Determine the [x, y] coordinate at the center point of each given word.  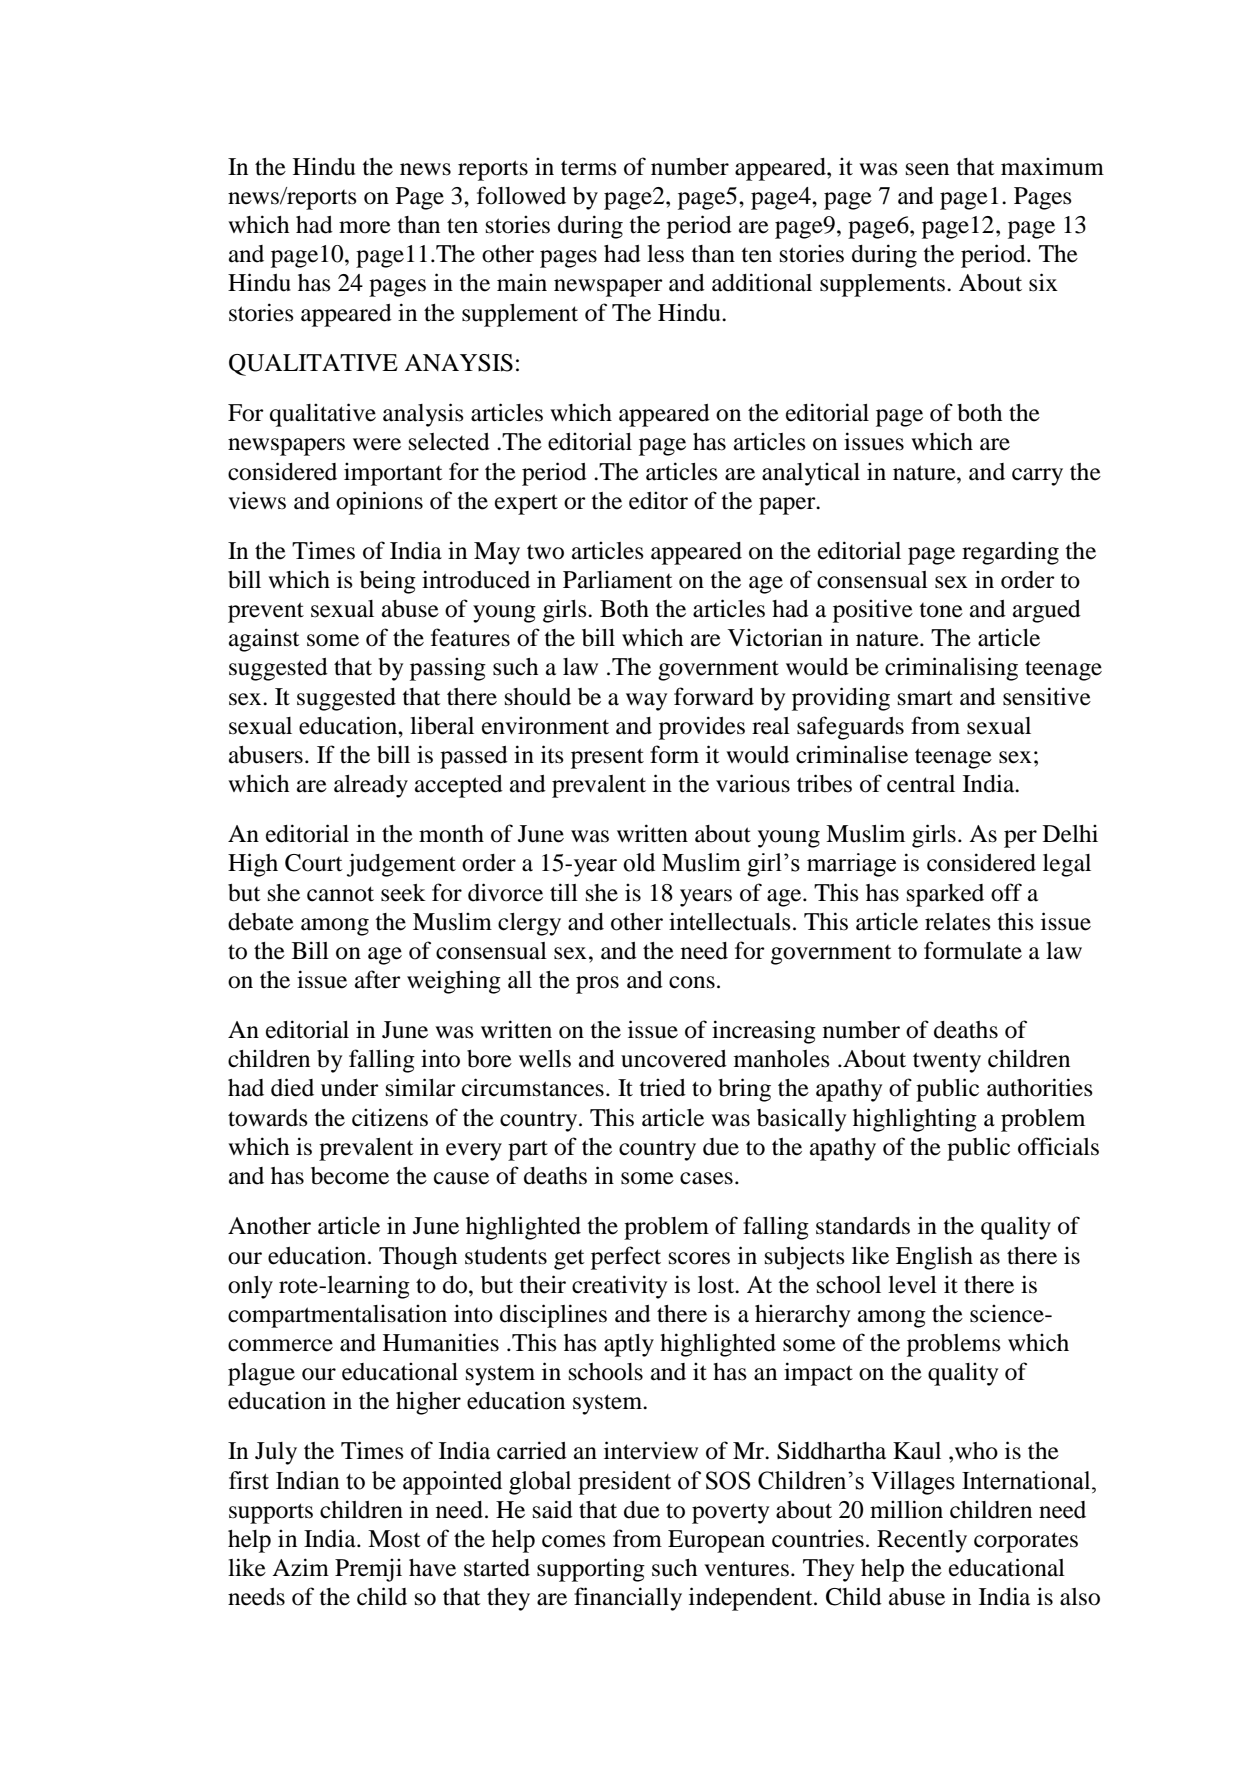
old [639, 862]
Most [394, 1539]
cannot [340, 894]
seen [927, 169]
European [716, 1541]
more [365, 227]
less [665, 254]
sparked [945, 895]
